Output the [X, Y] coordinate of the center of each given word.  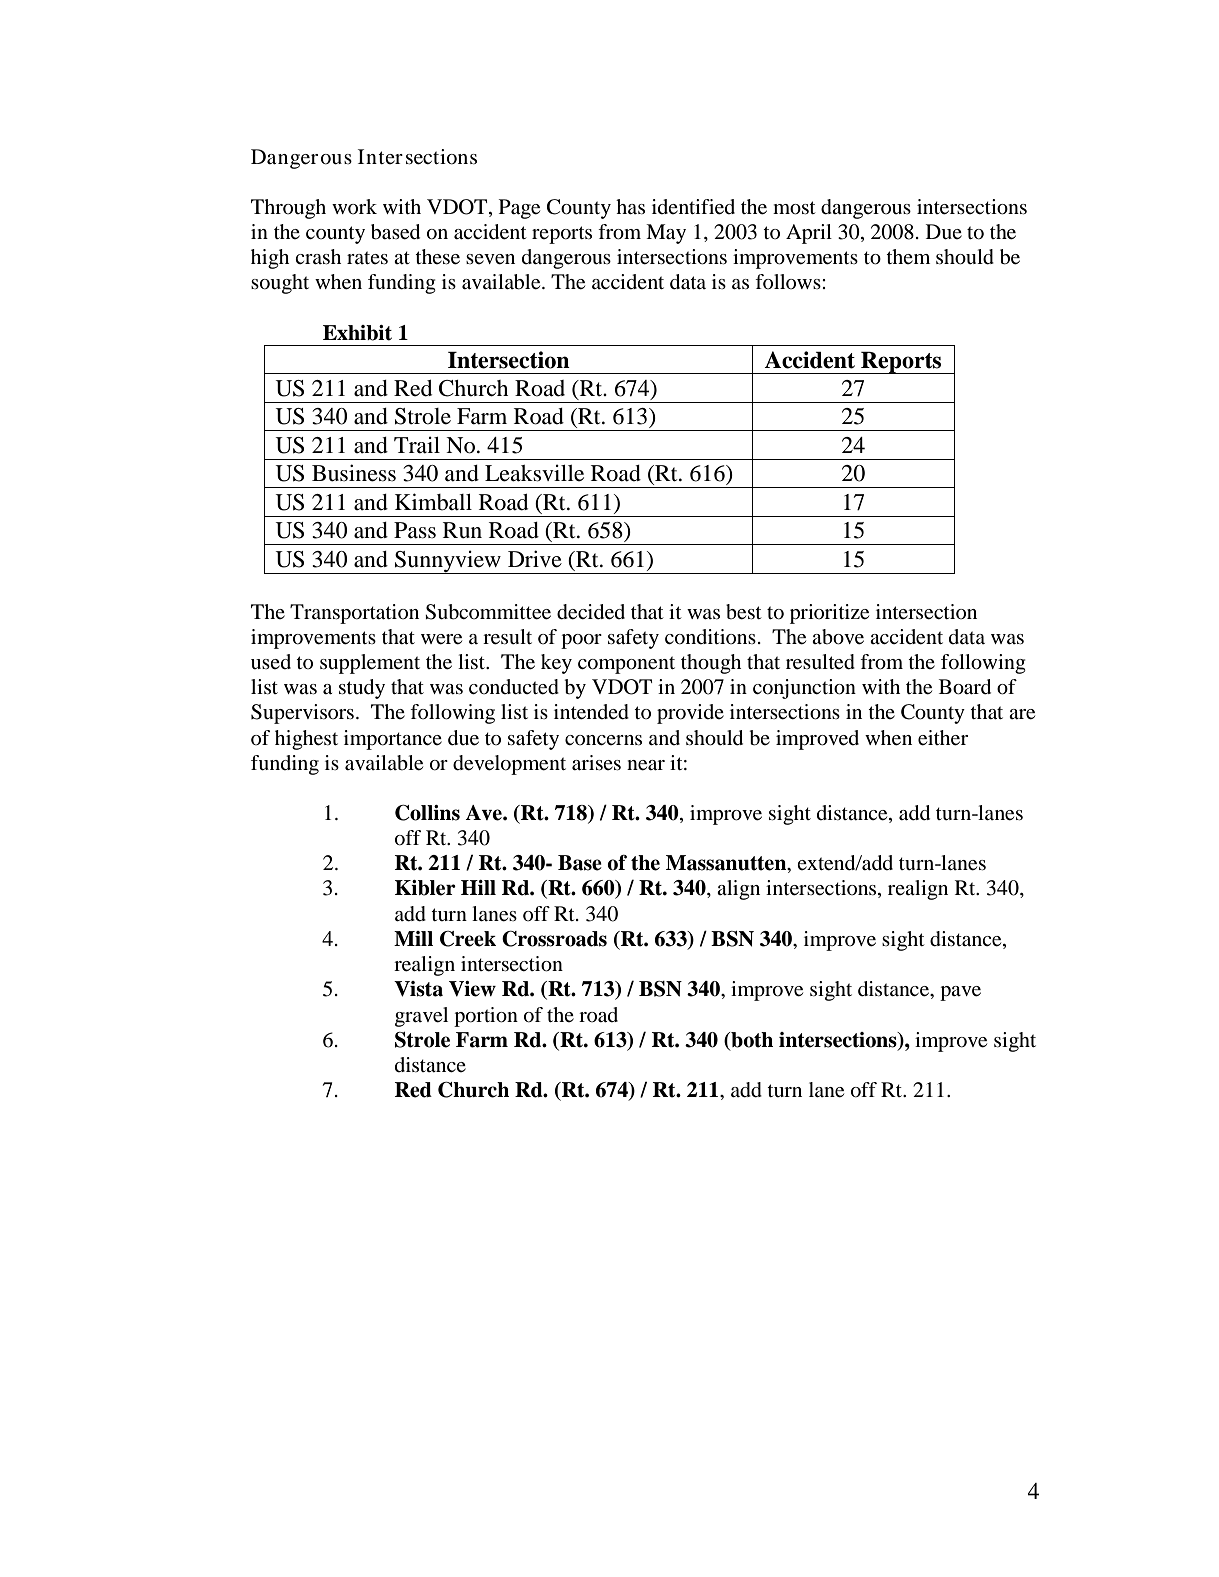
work [354, 206]
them [908, 256]
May [666, 234]
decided [591, 612]
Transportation [354, 614]
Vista [418, 989]
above [838, 637]
